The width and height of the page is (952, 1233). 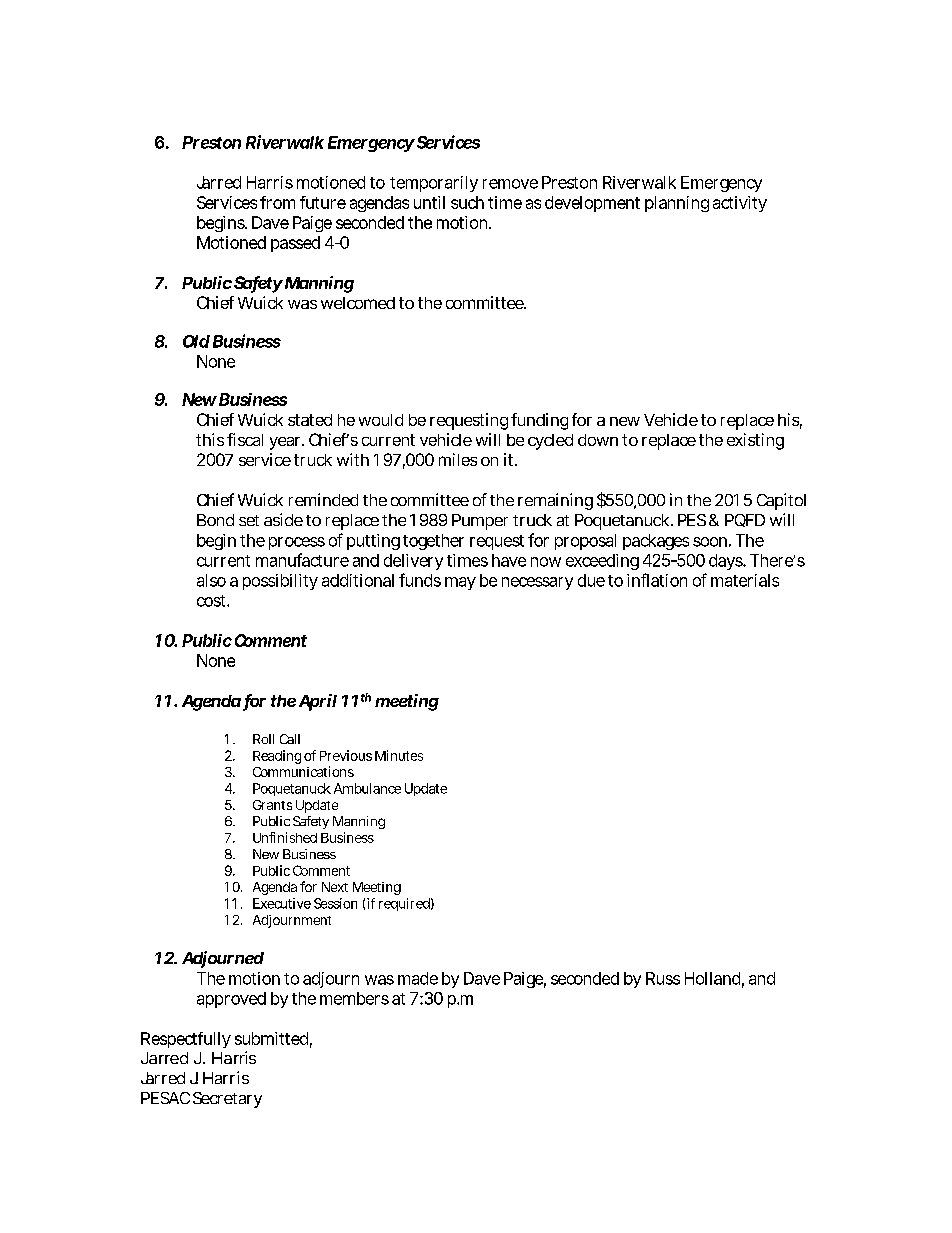 What do you see at coordinates (245, 439) in the page?
I see `fiscal` at bounding box center [245, 439].
